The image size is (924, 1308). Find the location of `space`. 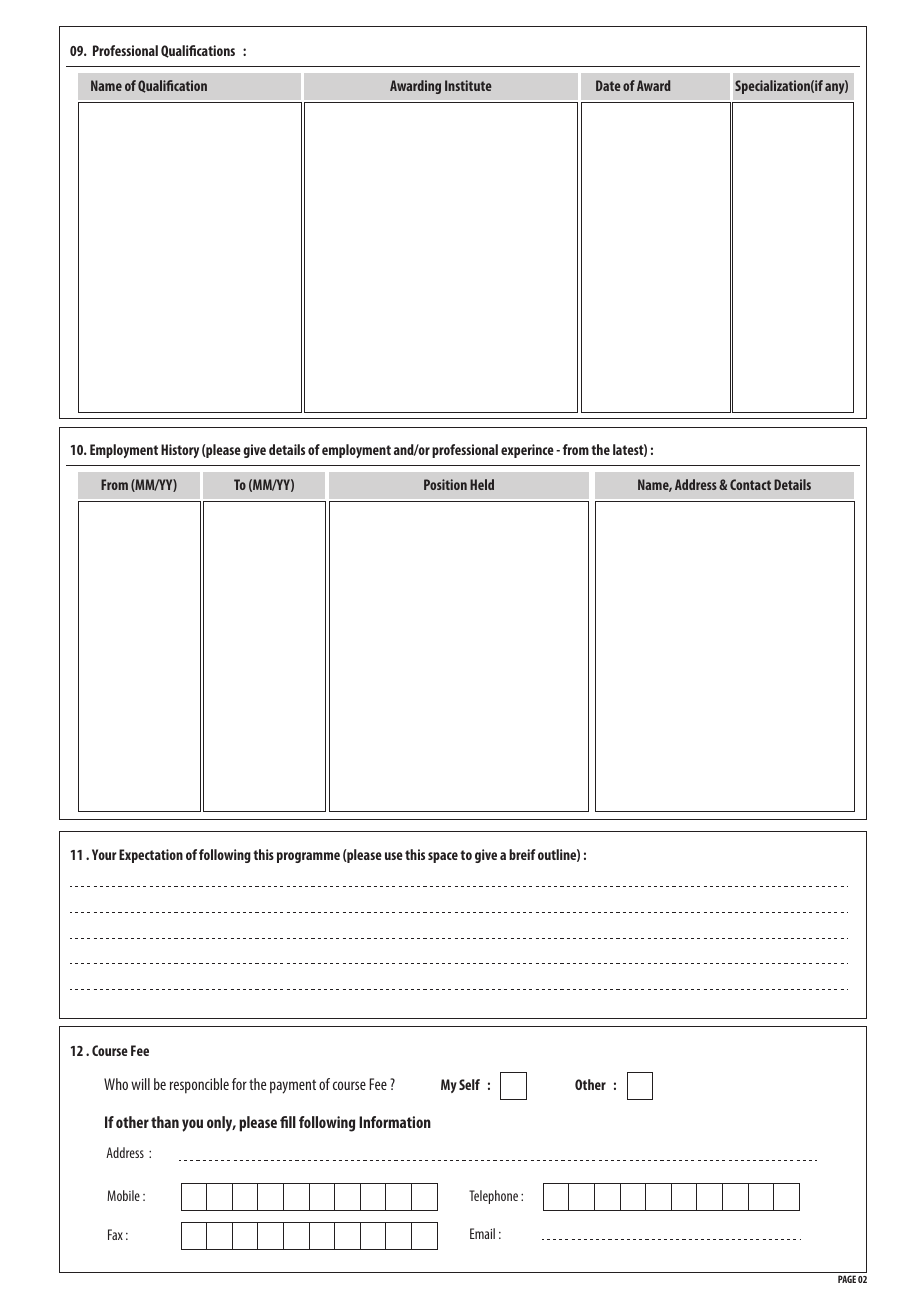

space is located at coordinates (443, 857).
